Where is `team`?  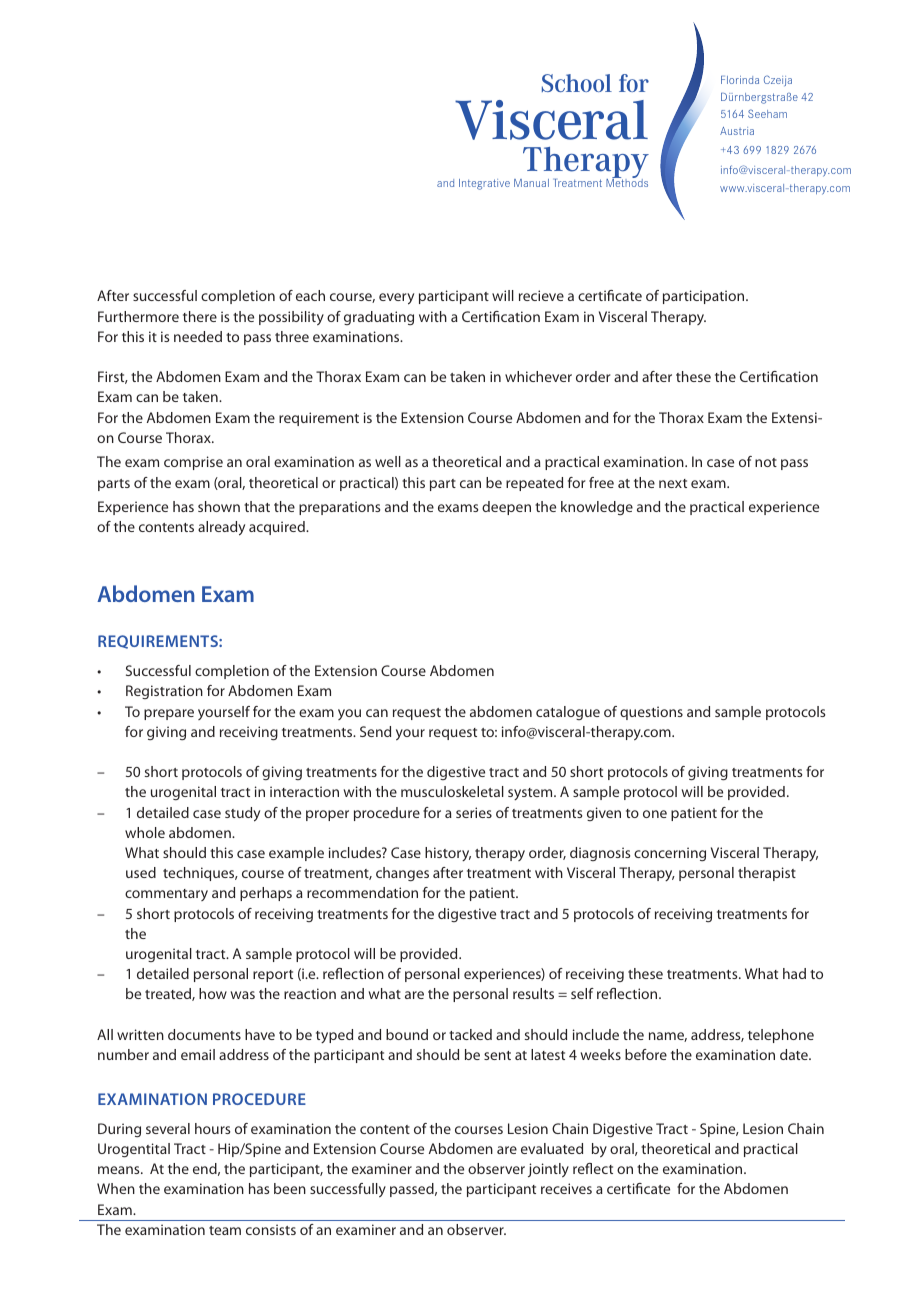 team is located at coordinates (225, 1230).
